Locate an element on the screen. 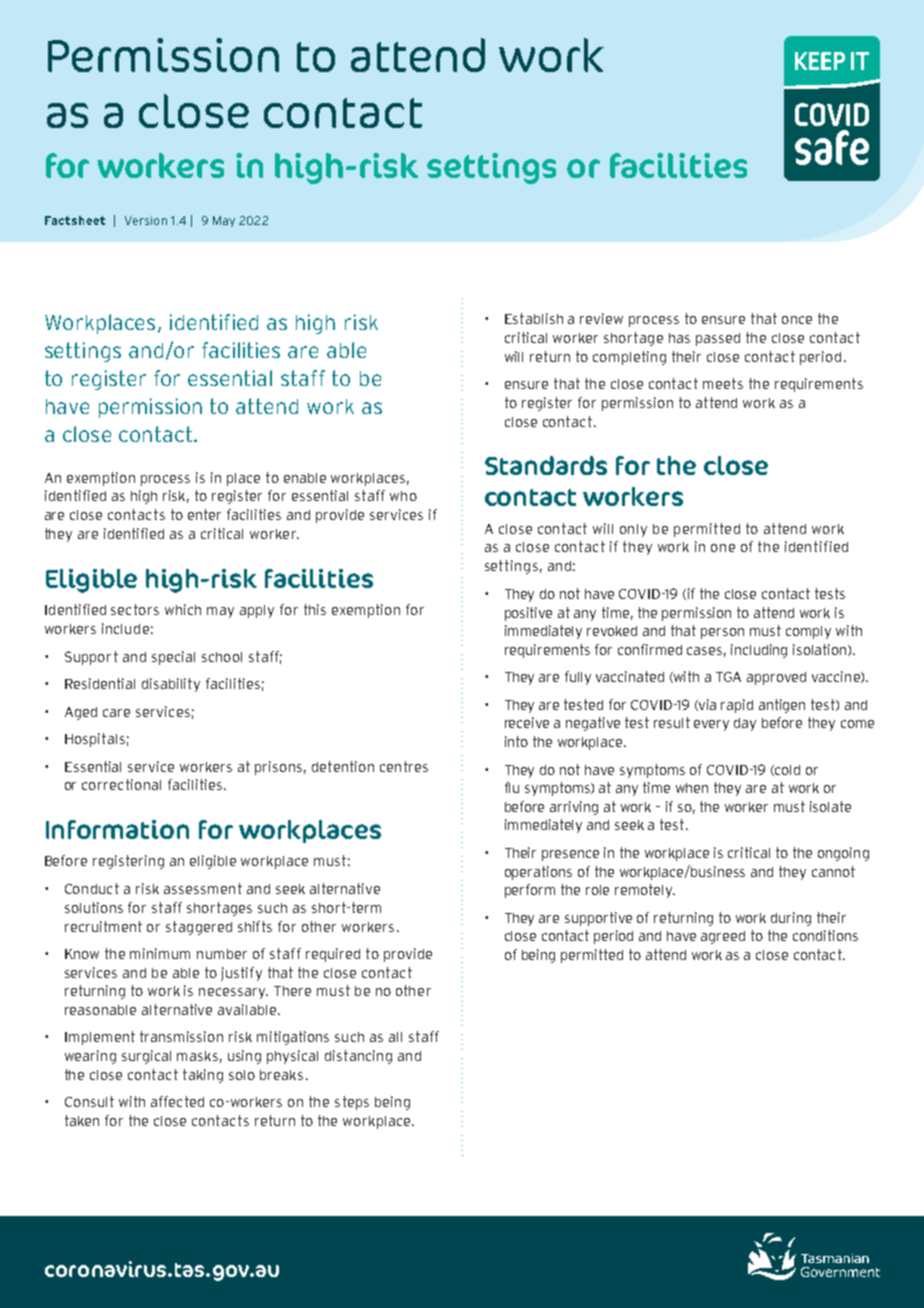 This screenshot has width=924, height=1308. receive is located at coordinates (527, 722).
